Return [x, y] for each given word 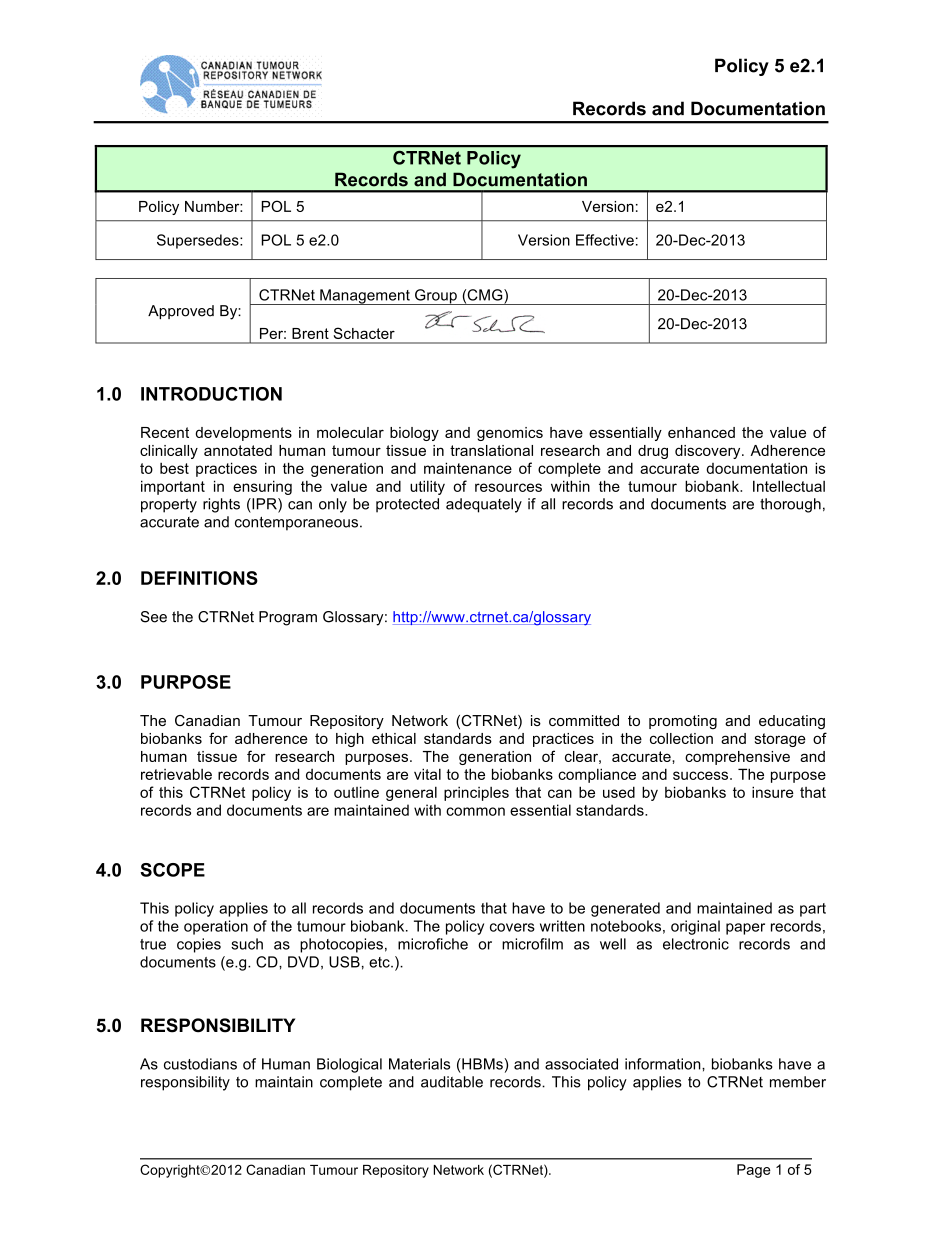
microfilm [532, 944]
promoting [683, 722]
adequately [484, 505]
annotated [238, 450]
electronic [696, 944]
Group [436, 297]
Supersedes [199, 241]
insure [773, 792]
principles [476, 794]
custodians [200, 1064]
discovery [709, 452]
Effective [605, 240]
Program [288, 618]
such [247, 944]
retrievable [176, 774]
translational [491, 450]
